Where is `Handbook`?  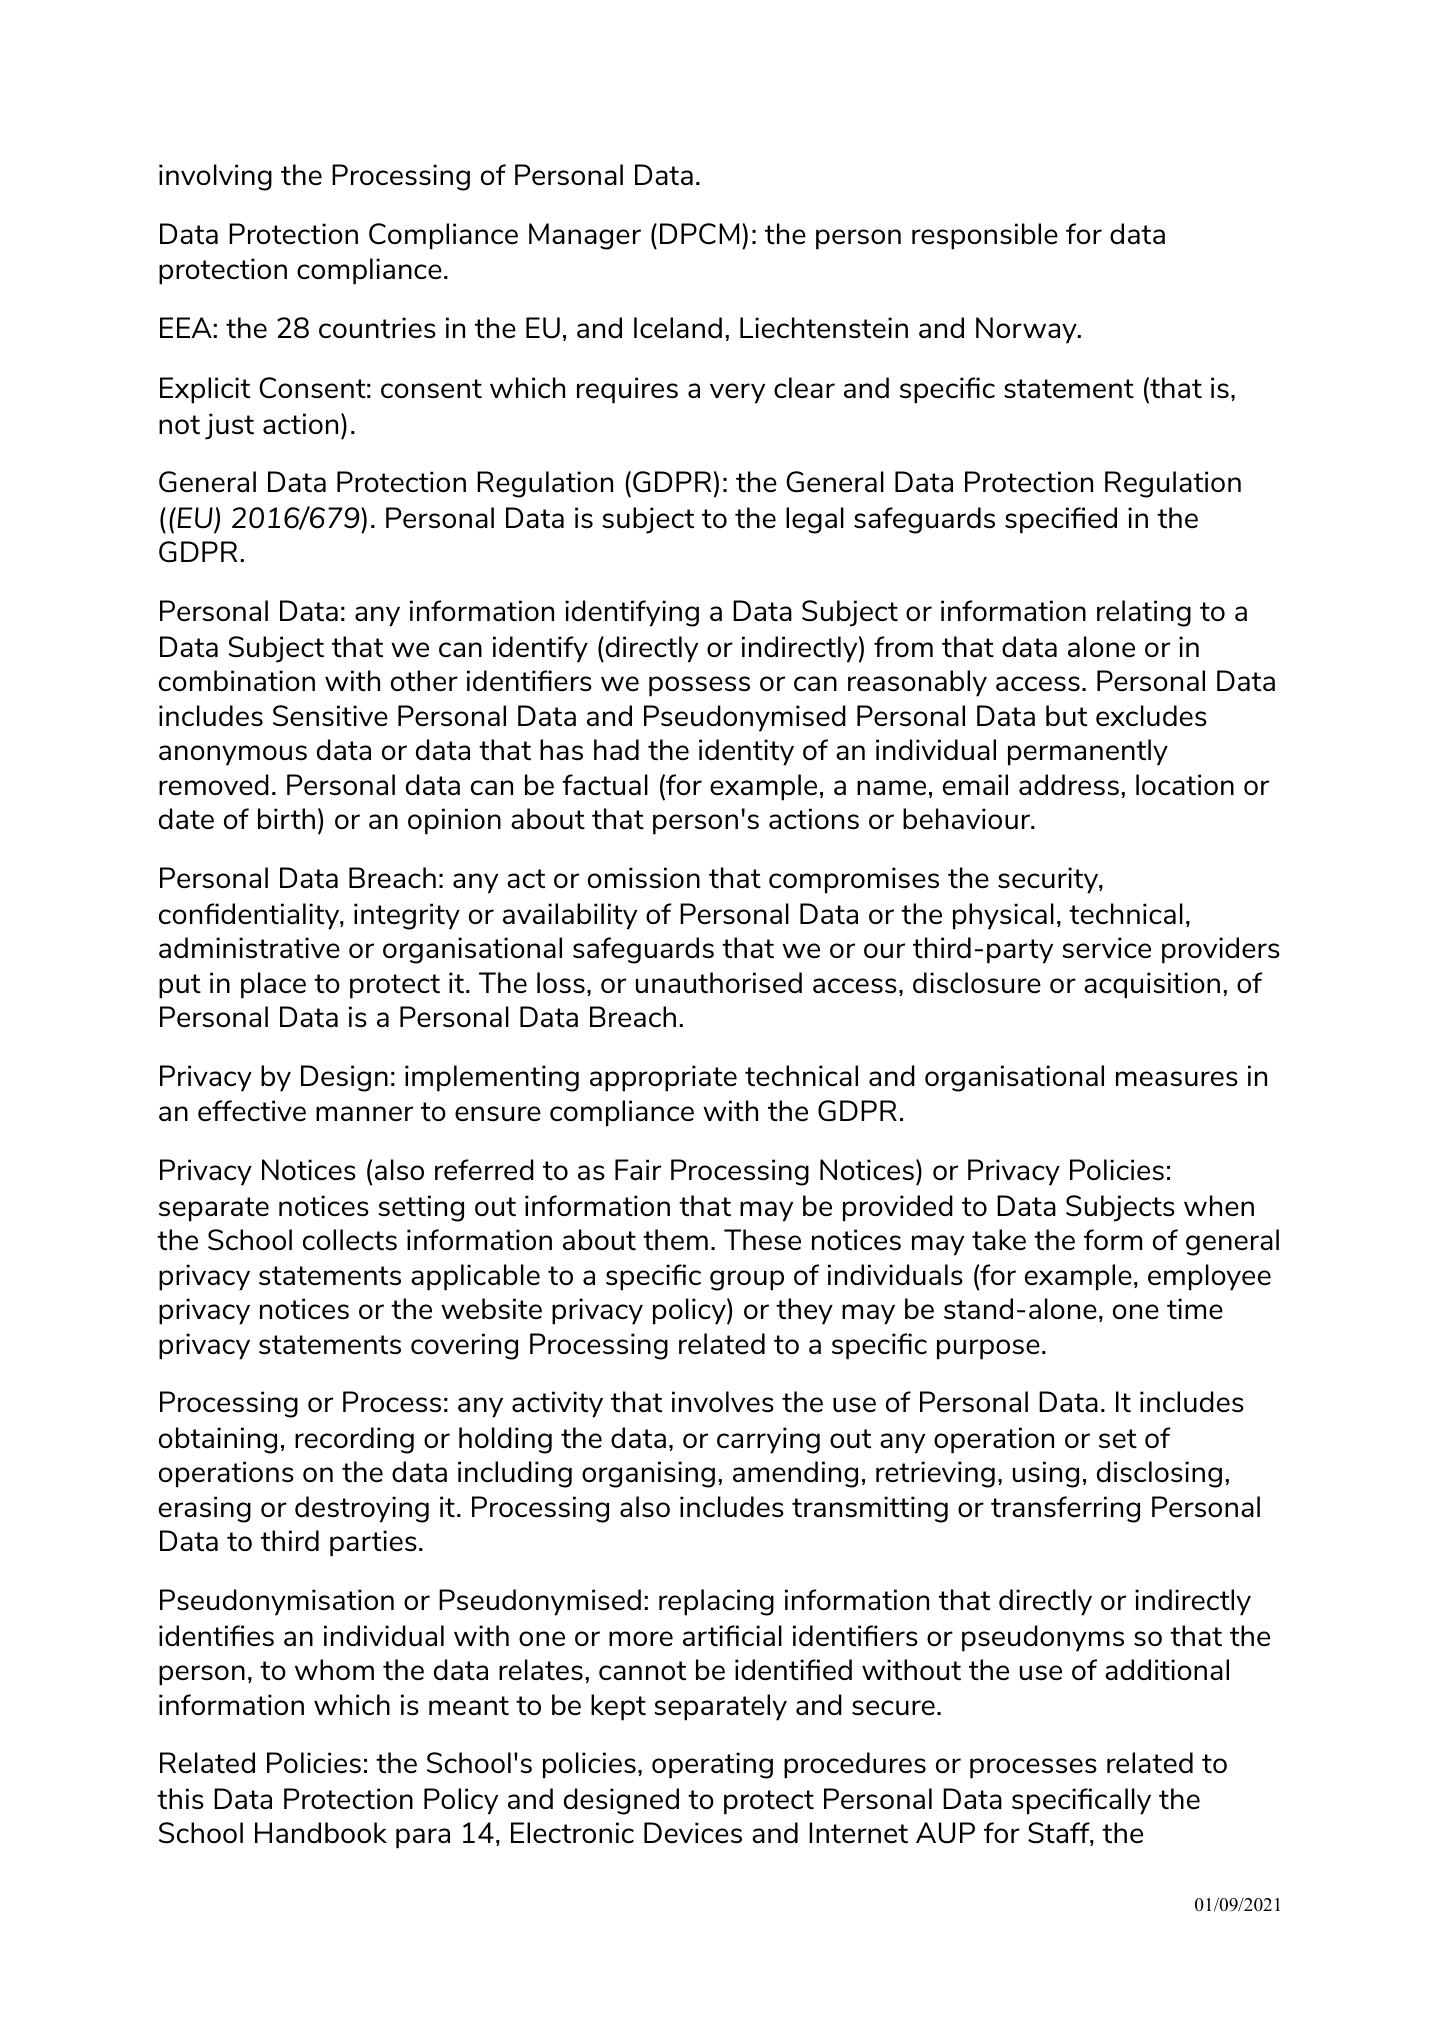 Handbook is located at coordinates (321, 1832).
